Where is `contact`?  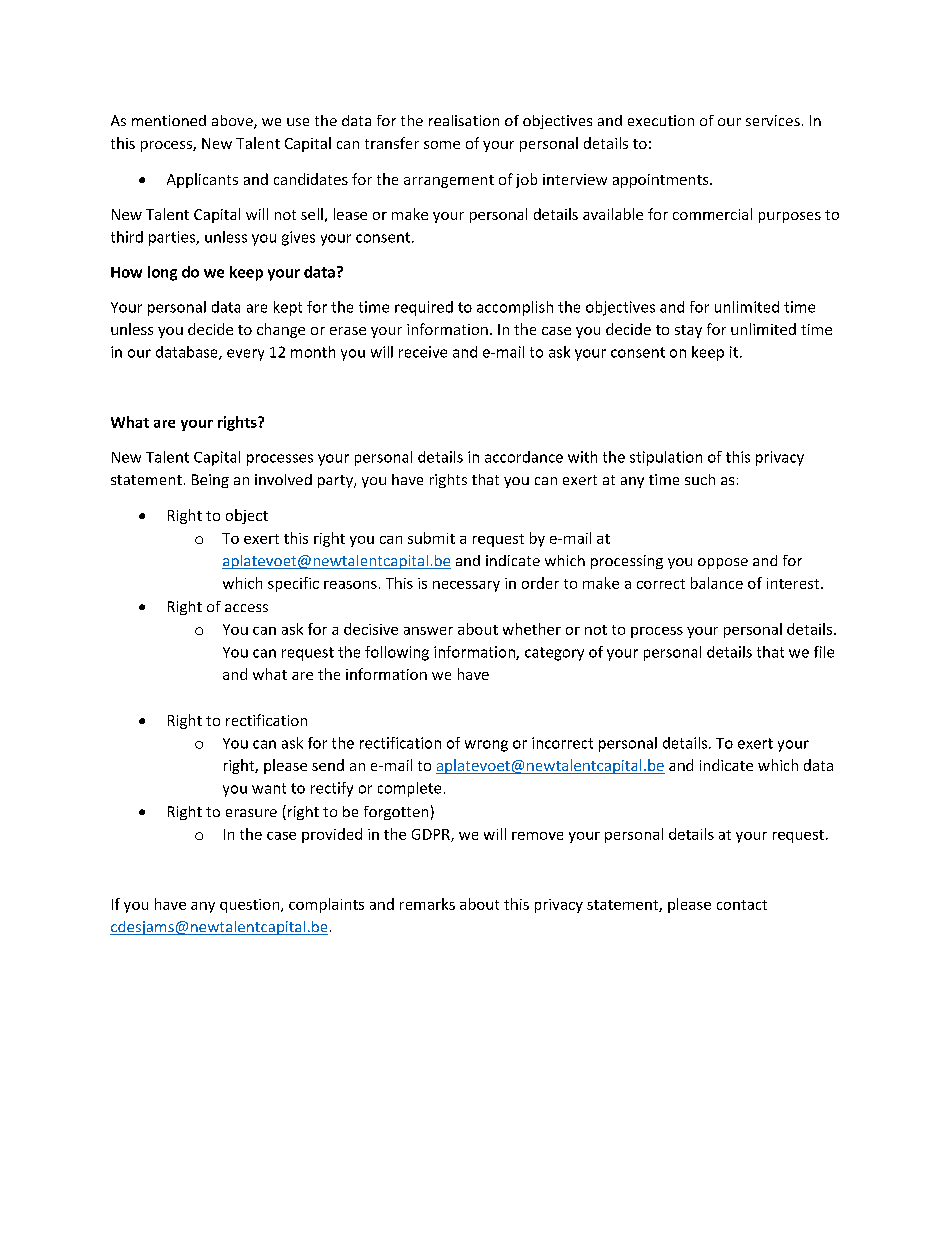 contact is located at coordinates (742, 905).
